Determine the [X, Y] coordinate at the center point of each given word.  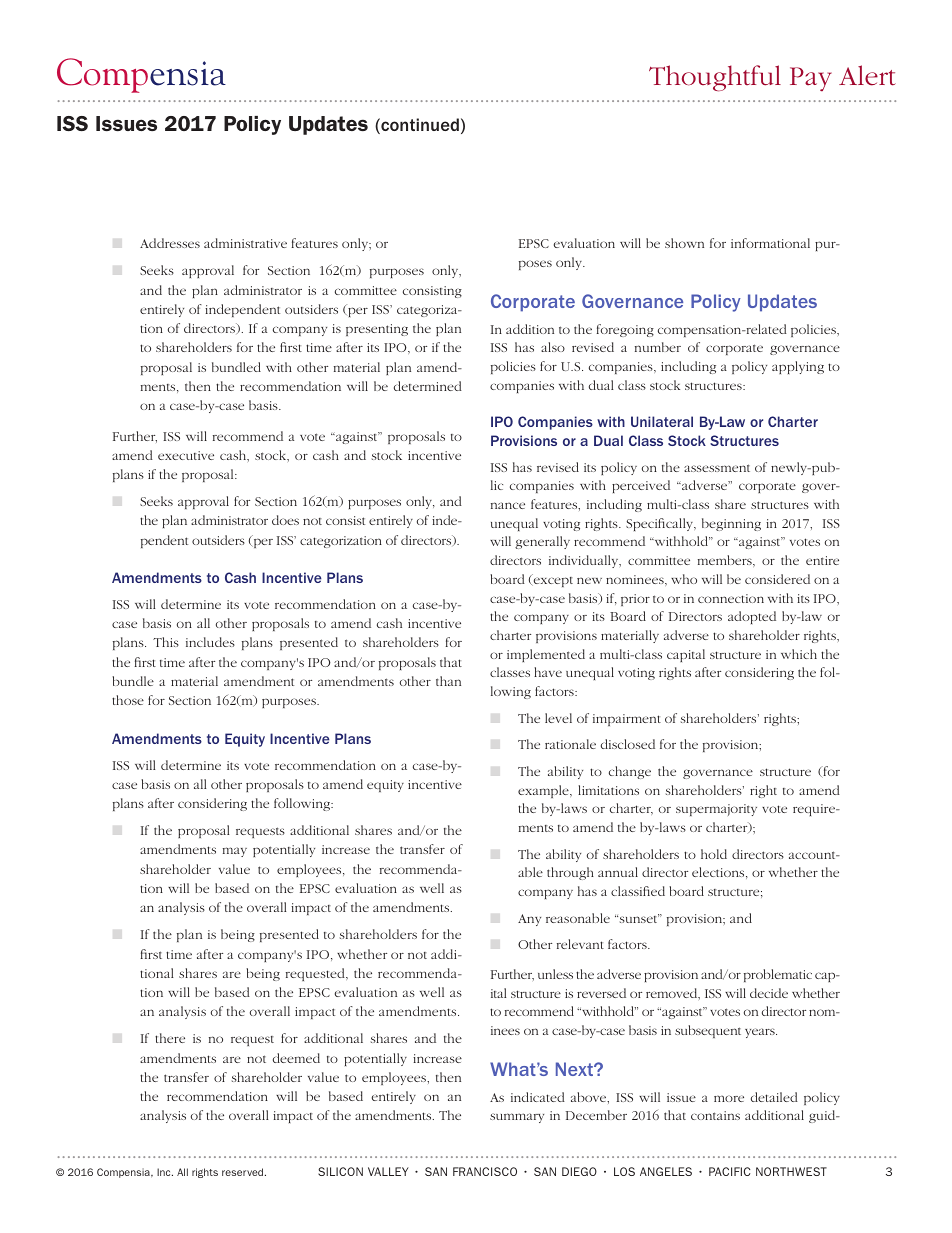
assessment [717, 468]
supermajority [716, 810]
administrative [245, 243]
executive [186, 455]
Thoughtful [715, 78]
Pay [811, 79]
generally [542, 542]
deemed [296, 1058]
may [235, 852]
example [544, 791]
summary [517, 1118]
